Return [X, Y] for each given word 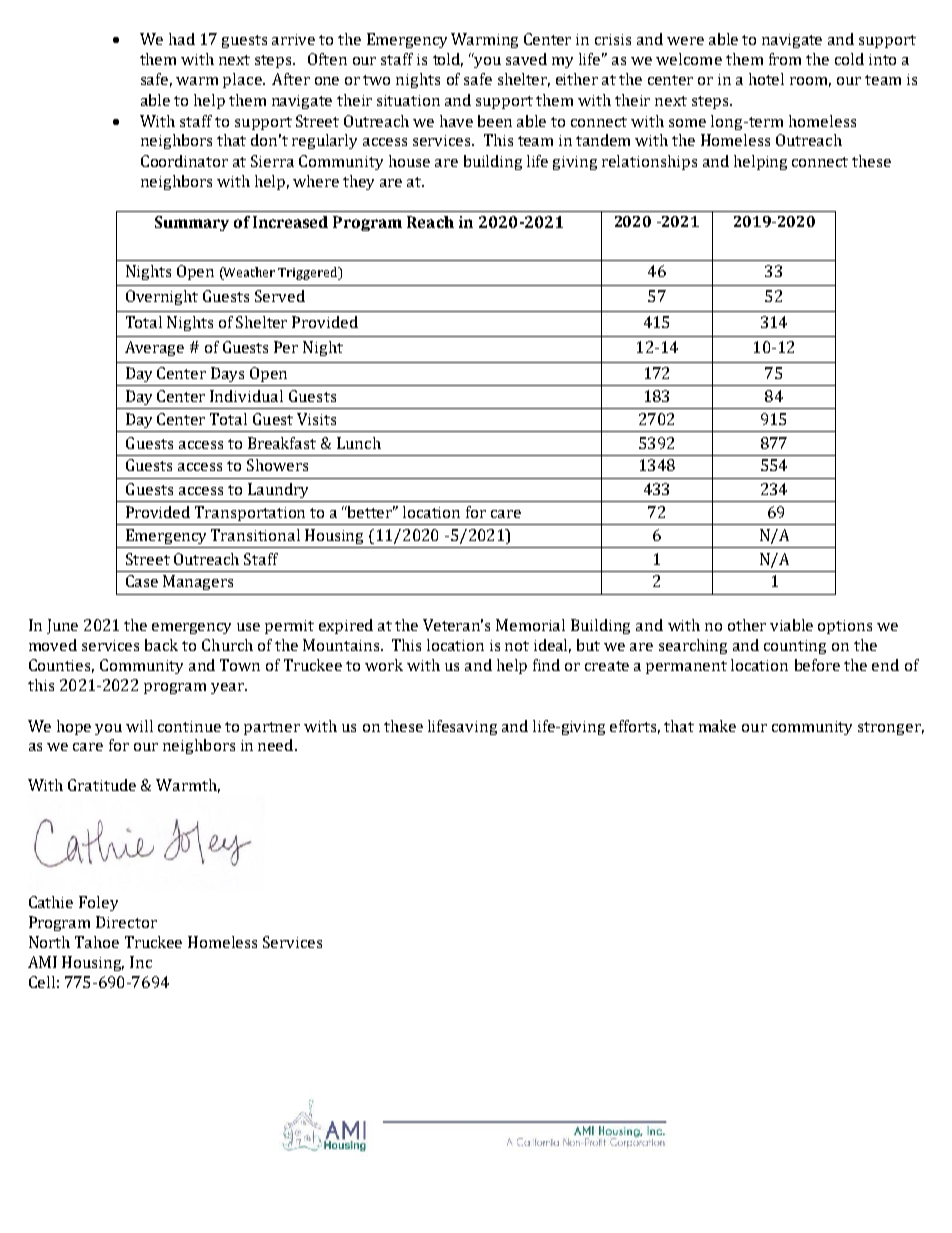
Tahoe [97, 942]
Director [126, 922]
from [785, 59]
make [717, 726]
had [182, 39]
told [448, 60]
